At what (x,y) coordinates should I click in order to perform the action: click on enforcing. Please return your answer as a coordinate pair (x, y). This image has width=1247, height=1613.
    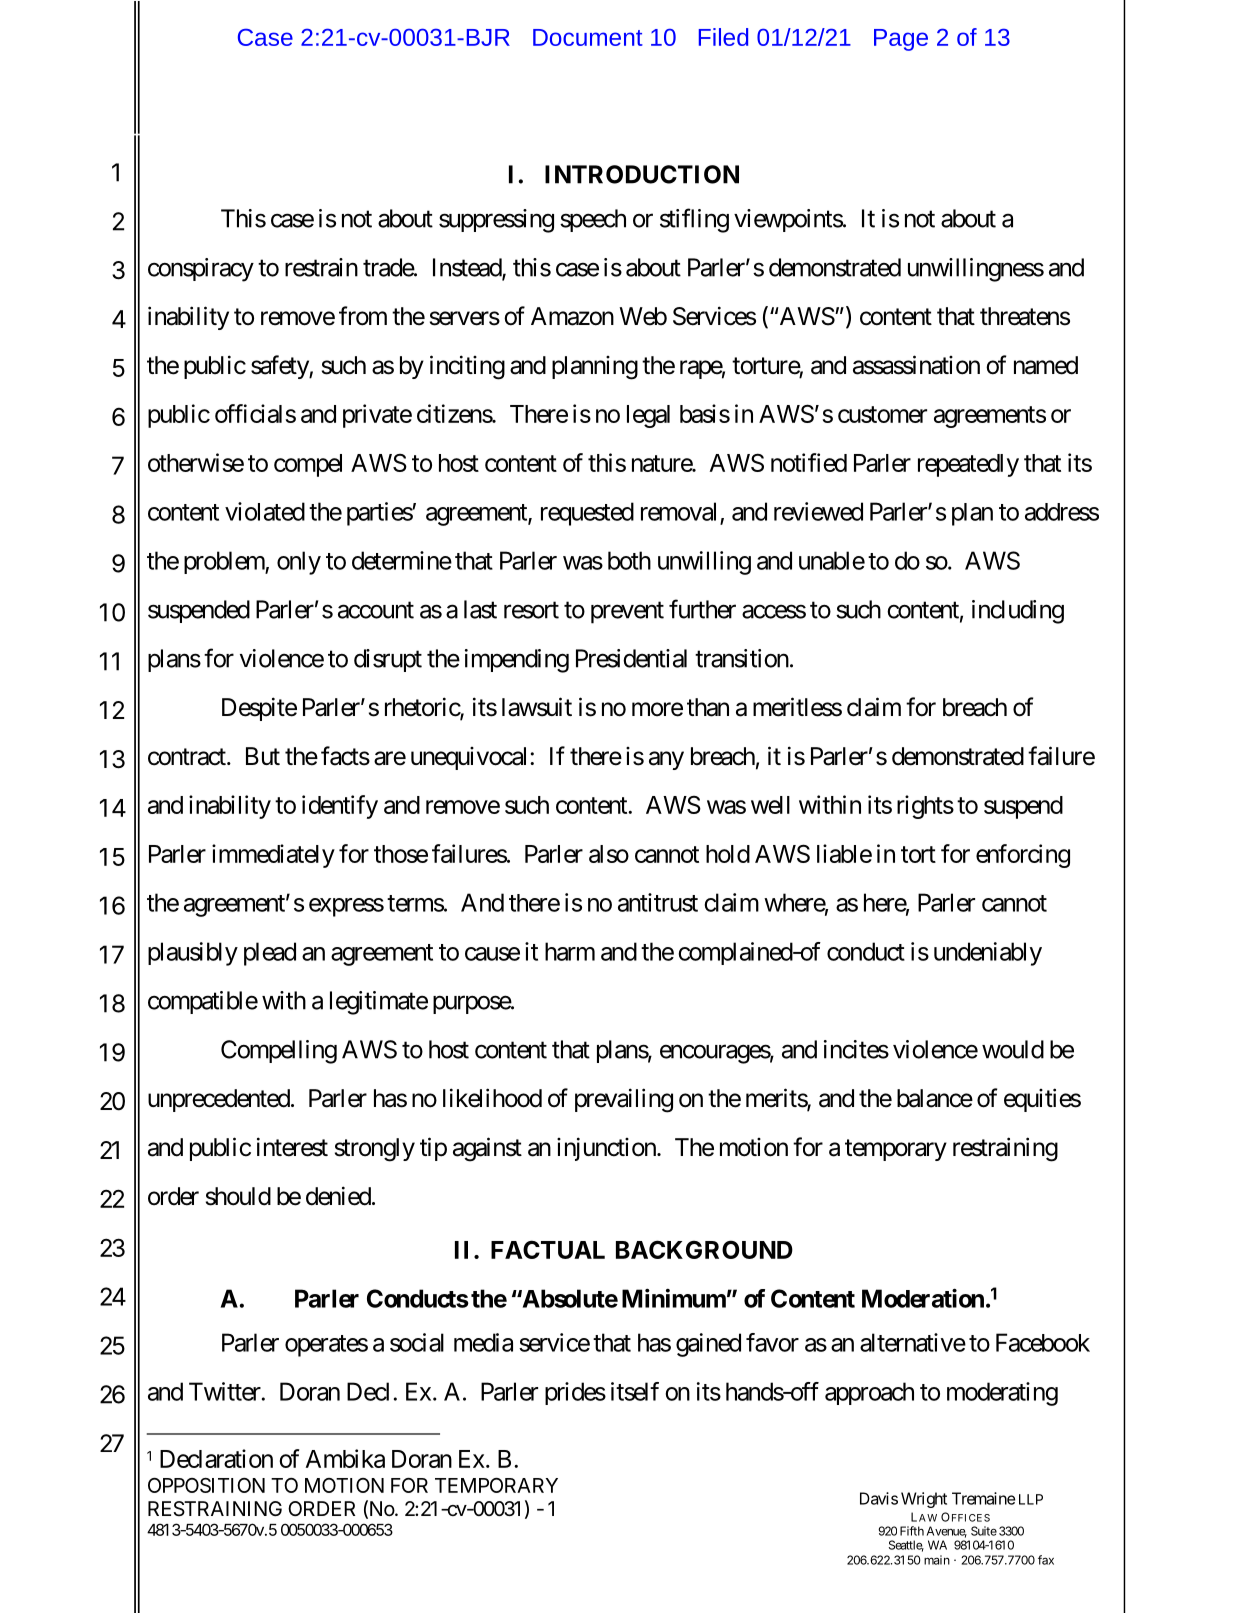
    Looking at the image, I should click on (1023, 856).
